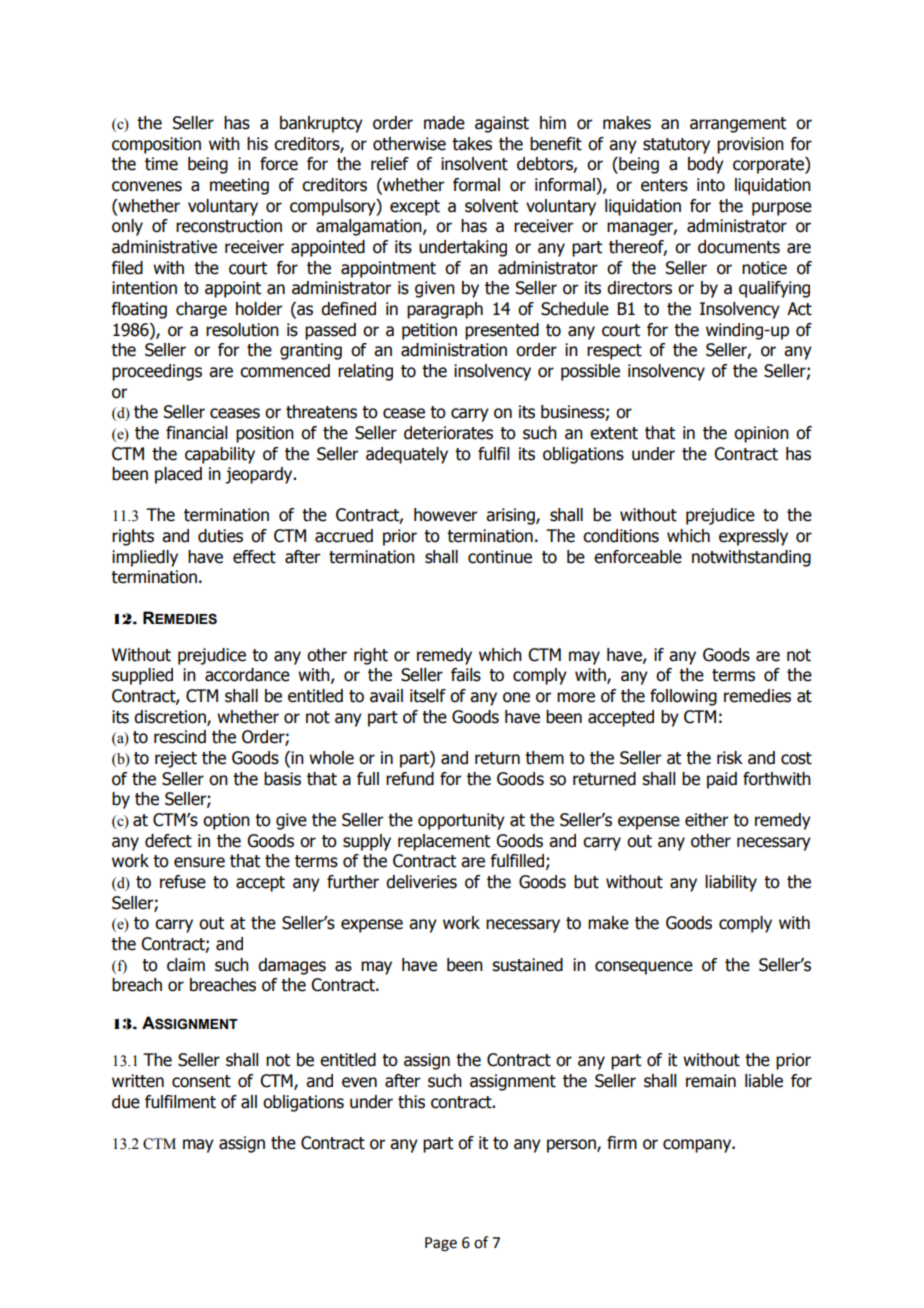  I want to click on consequence, so click(644, 968).
